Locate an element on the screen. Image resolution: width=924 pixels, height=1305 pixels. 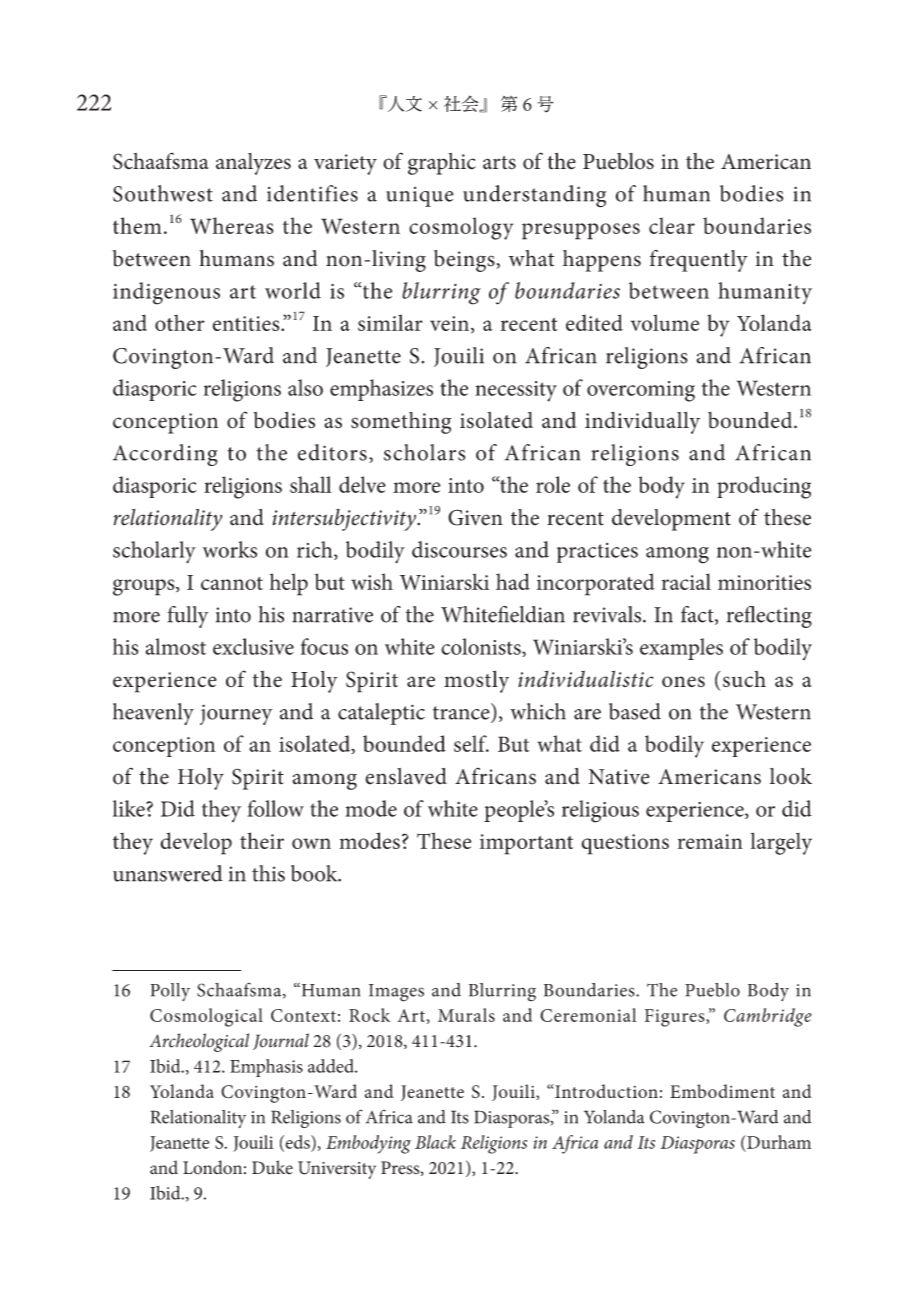
mostly is located at coordinates (476, 681).
